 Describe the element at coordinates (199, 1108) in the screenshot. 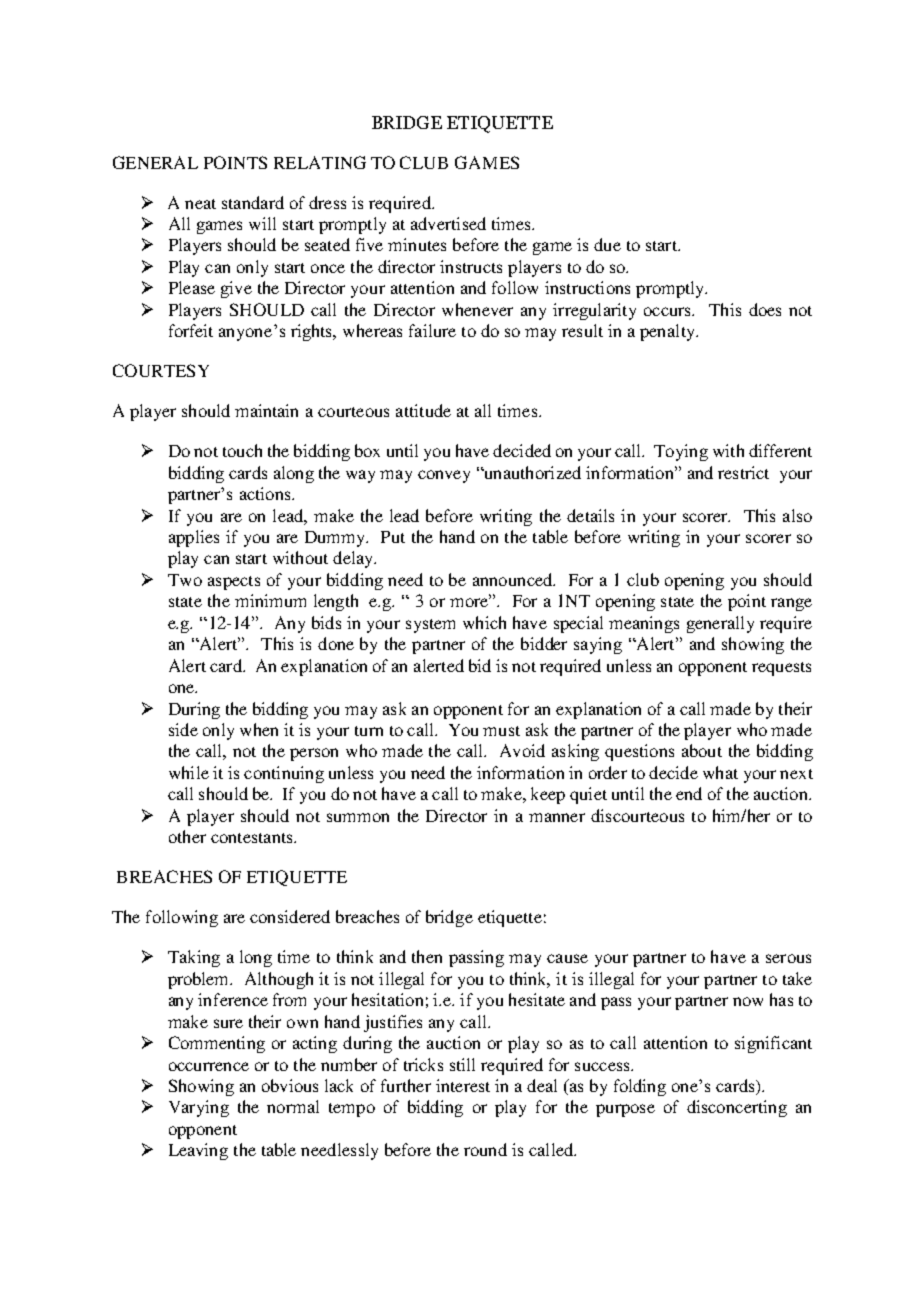

I see `Varying` at that location.
